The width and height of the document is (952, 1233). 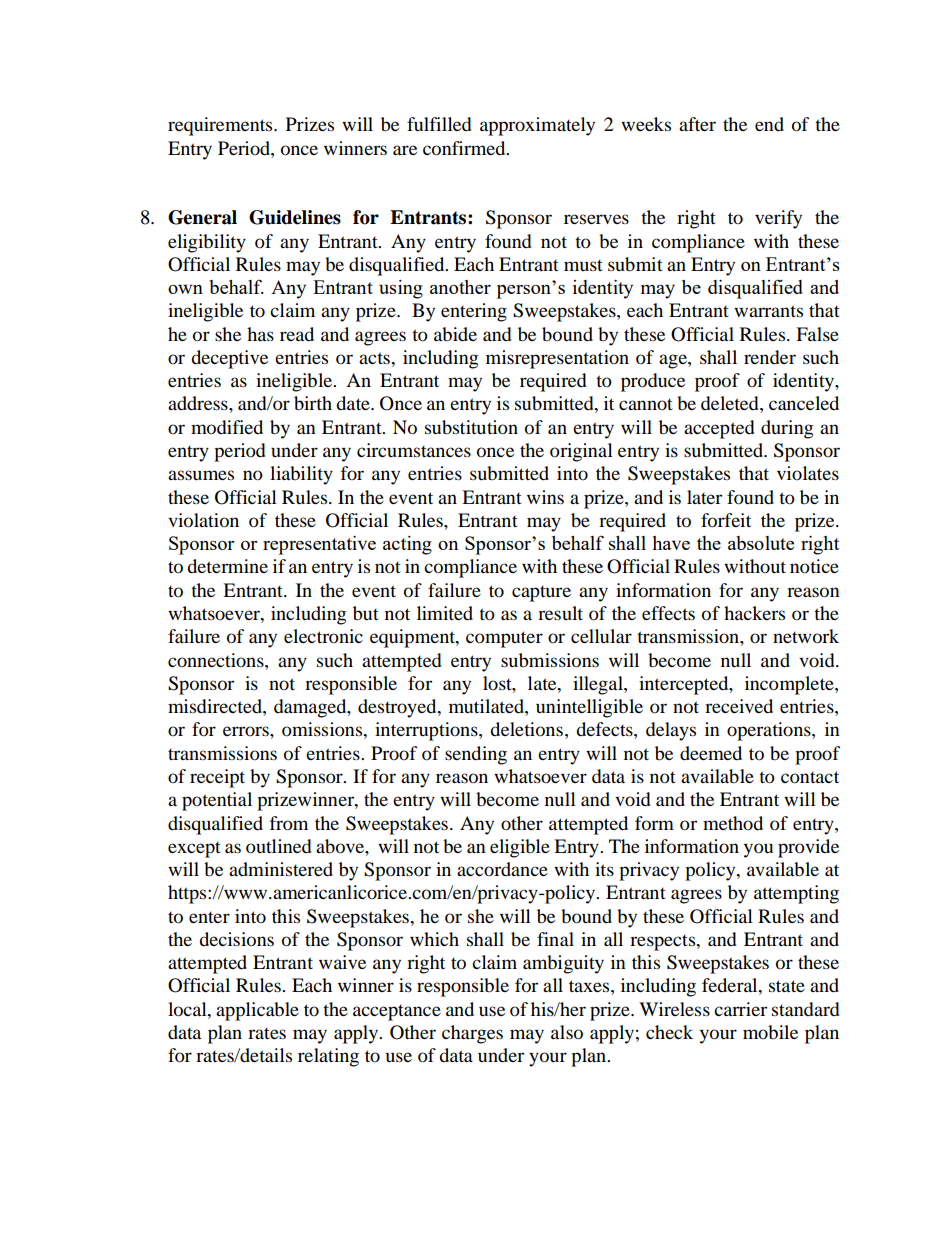 What do you see at coordinates (227, 566) in the document?
I see `determine` at bounding box center [227, 566].
